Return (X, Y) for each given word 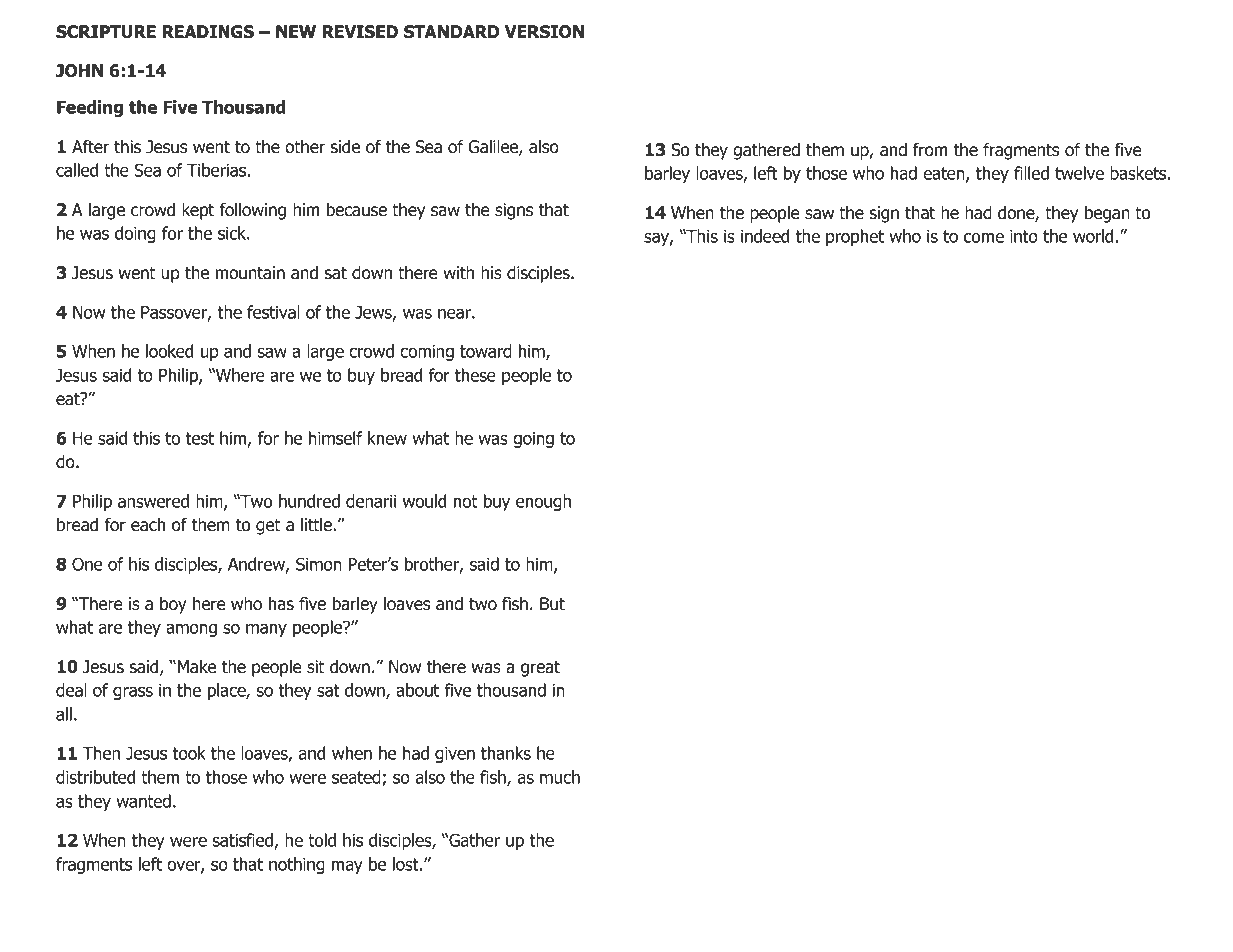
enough (543, 502)
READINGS (208, 32)
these (475, 375)
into (1024, 236)
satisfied (242, 840)
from (930, 150)
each (148, 525)
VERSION (544, 32)
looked (170, 351)
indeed (765, 236)
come (984, 238)
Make (197, 667)
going (533, 440)
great (540, 669)
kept (198, 211)
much (560, 777)
